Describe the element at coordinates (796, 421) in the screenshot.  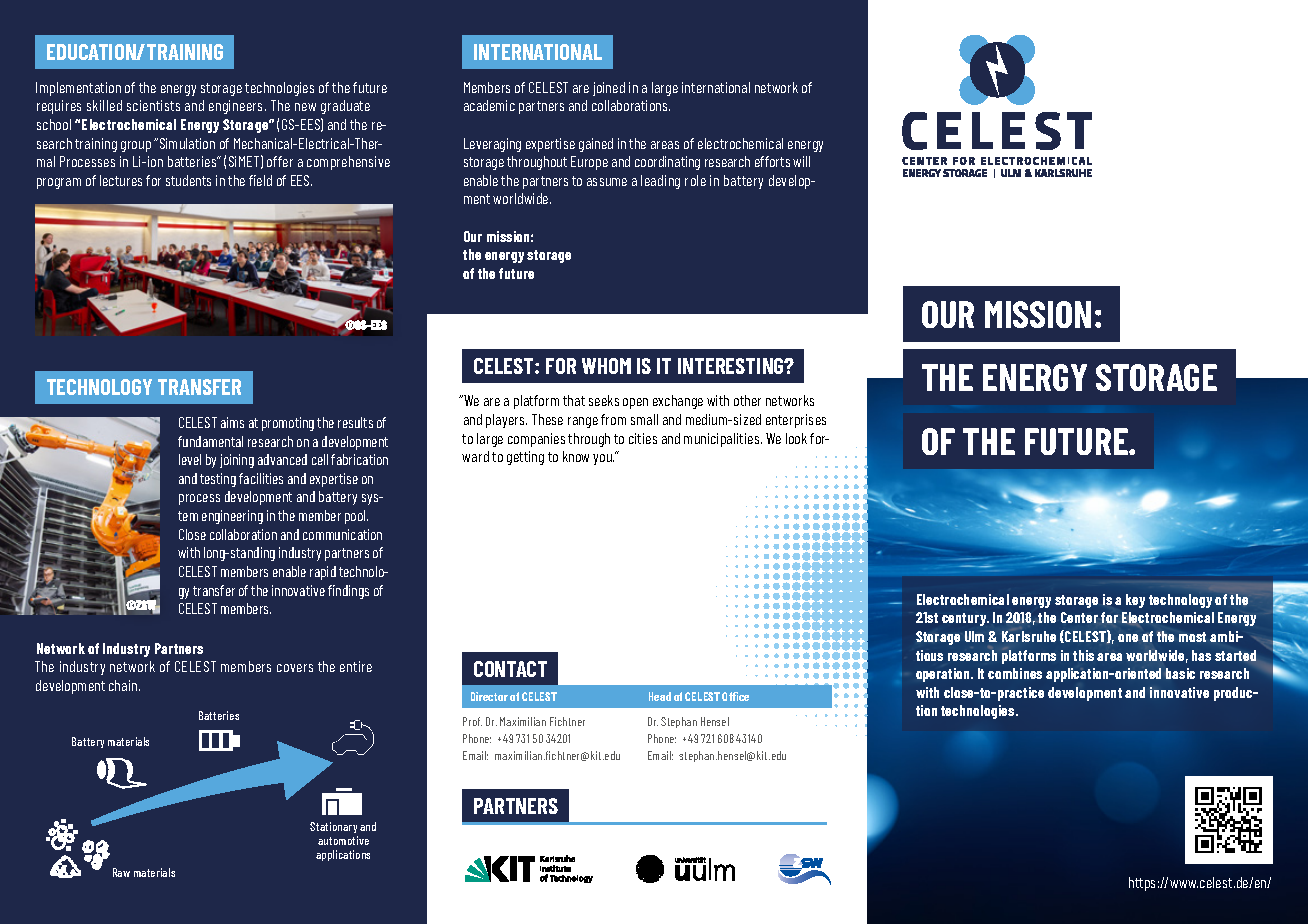
I see `enterprises` at that location.
